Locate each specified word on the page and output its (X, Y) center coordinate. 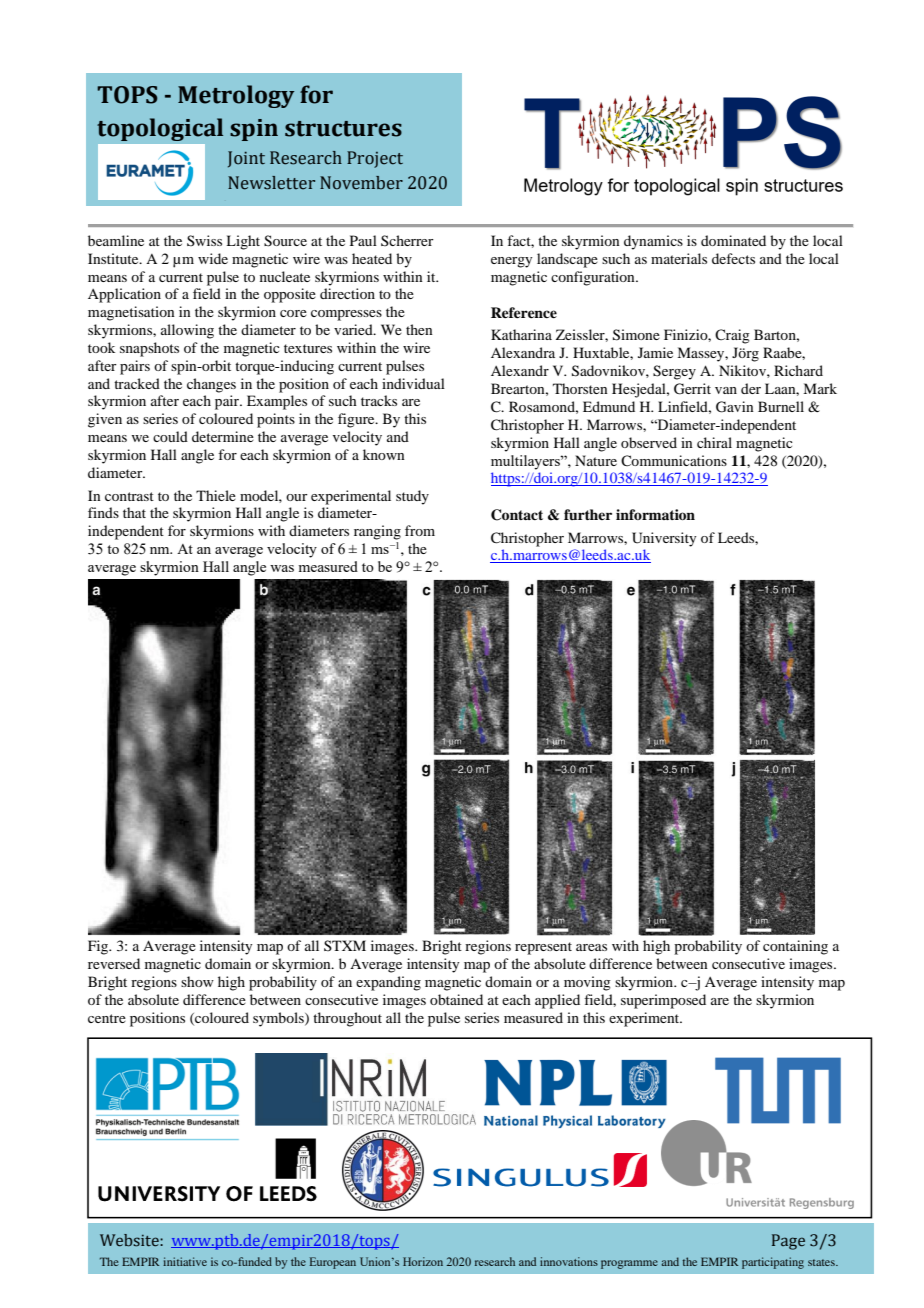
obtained (456, 999)
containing (795, 947)
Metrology (236, 96)
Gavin (735, 407)
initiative (185, 1261)
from (420, 530)
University (664, 539)
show (197, 981)
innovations (569, 1261)
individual (413, 383)
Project (375, 159)
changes (211, 385)
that (134, 512)
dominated (733, 240)
